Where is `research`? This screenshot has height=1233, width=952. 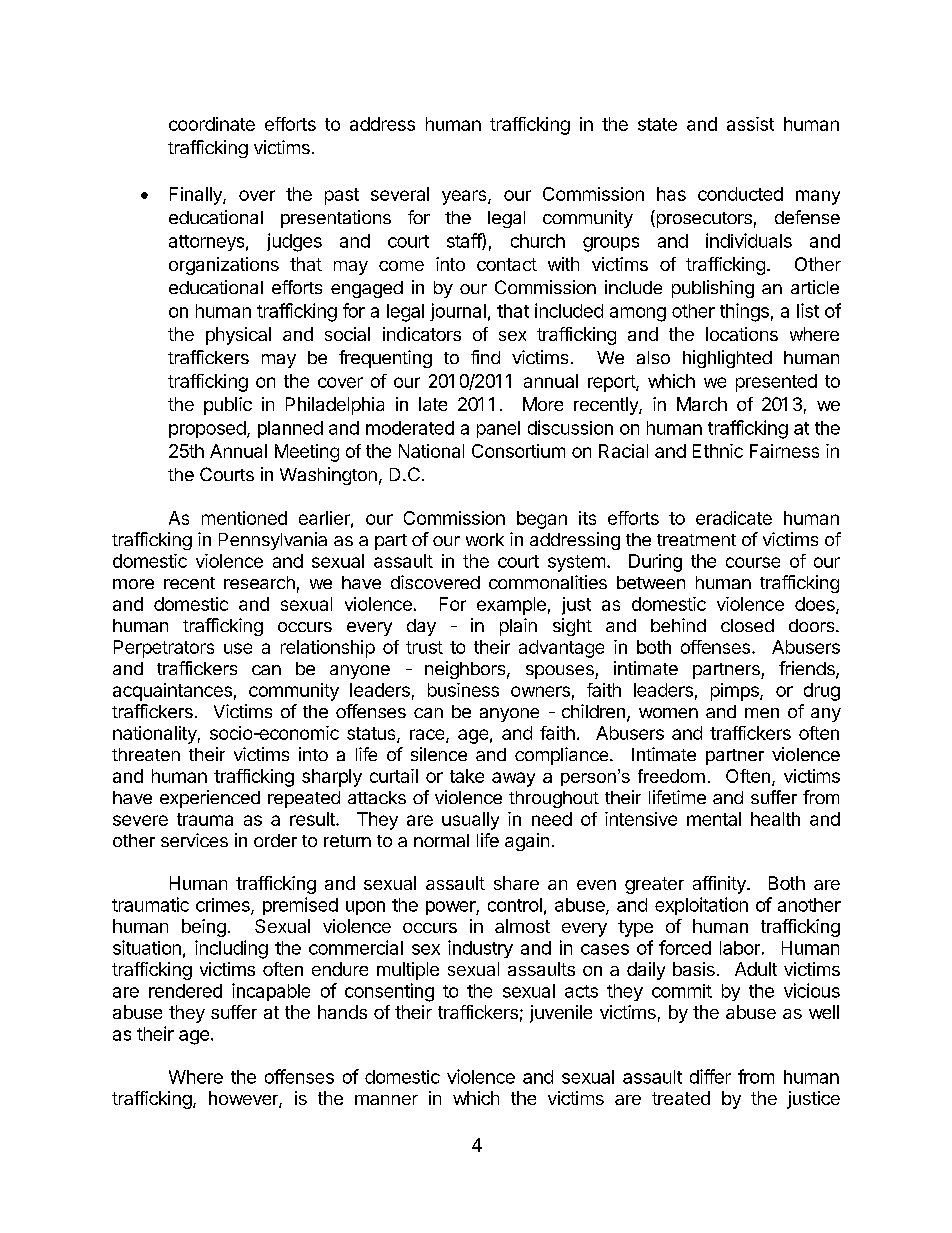 research is located at coordinates (259, 582).
